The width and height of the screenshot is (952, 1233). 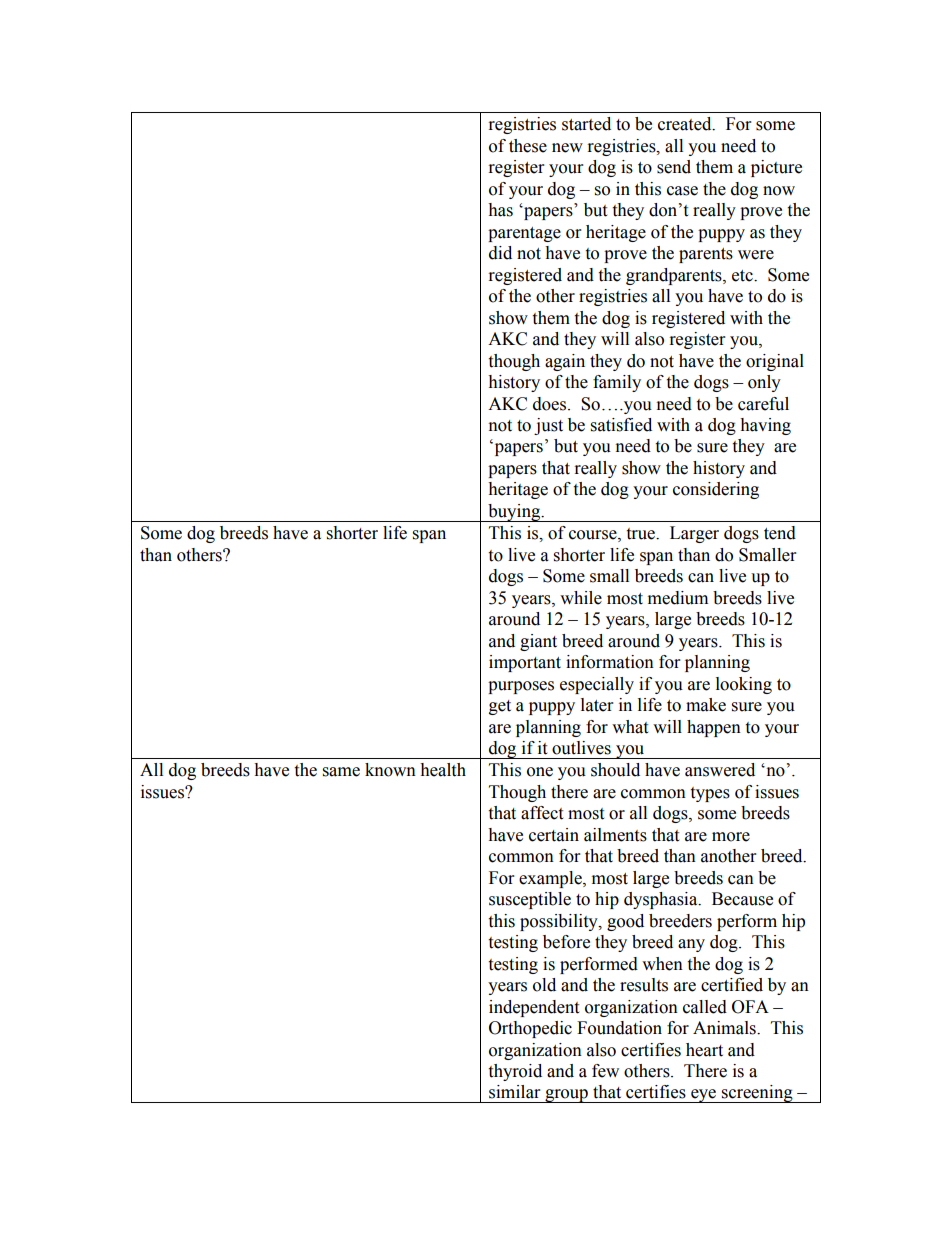 What do you see at coordinates (566, 1096) in the screenshot?
I see `group` at bounding box center [566, 1096].
